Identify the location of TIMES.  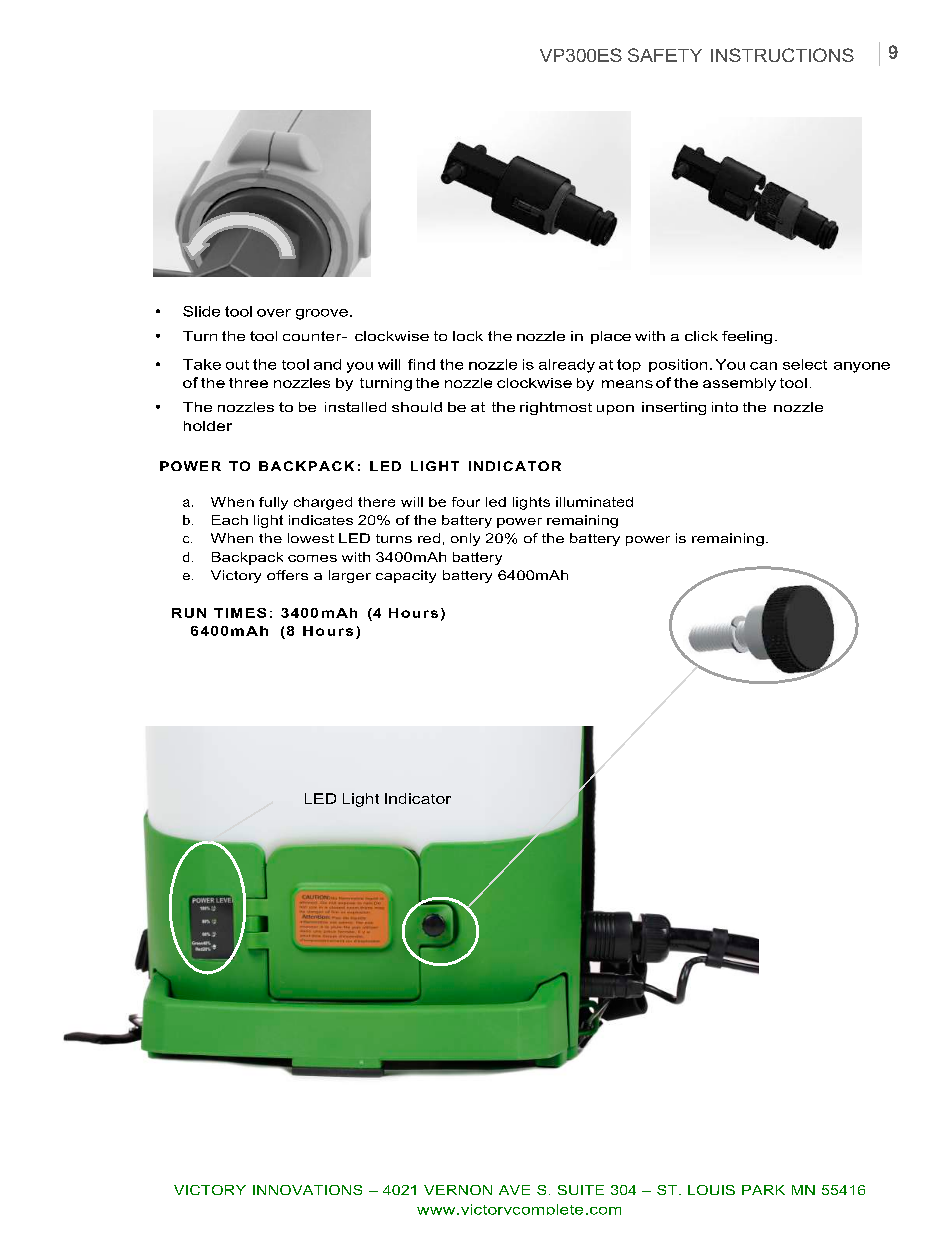
(240, 613).
